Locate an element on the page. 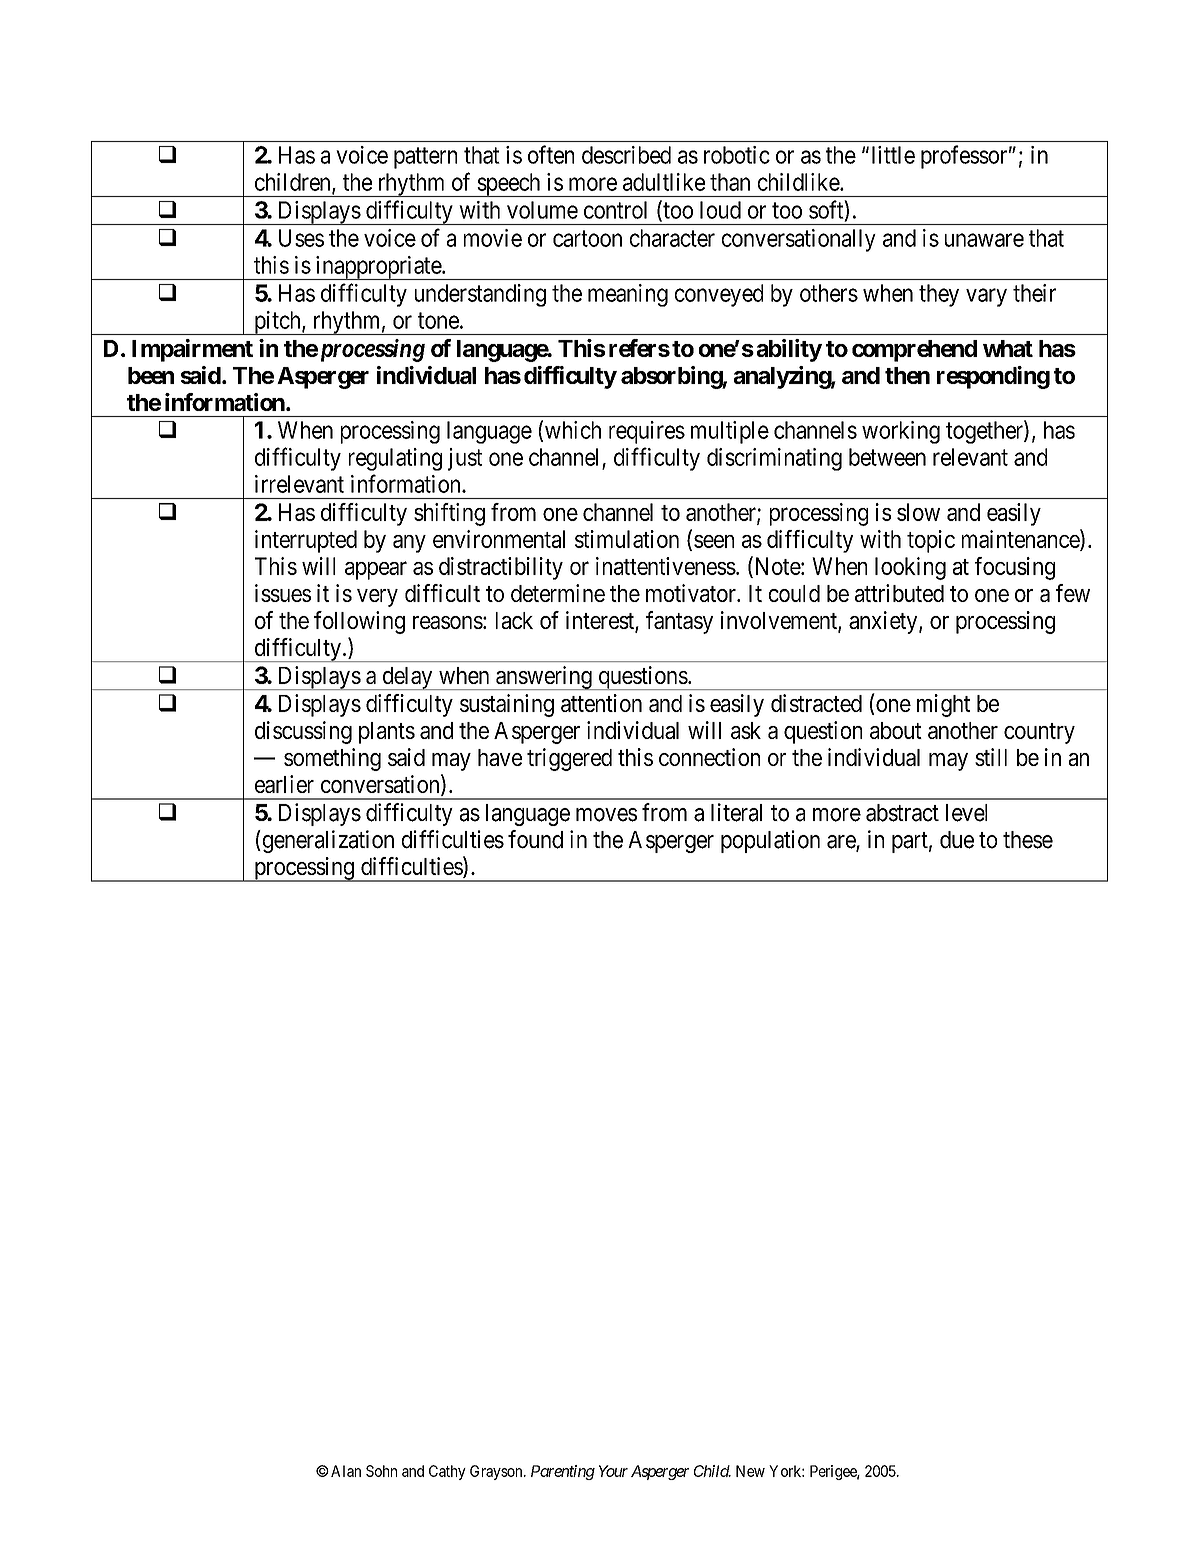 This document has width=1199, height=1551. found is located at coordinates (535, 839).
